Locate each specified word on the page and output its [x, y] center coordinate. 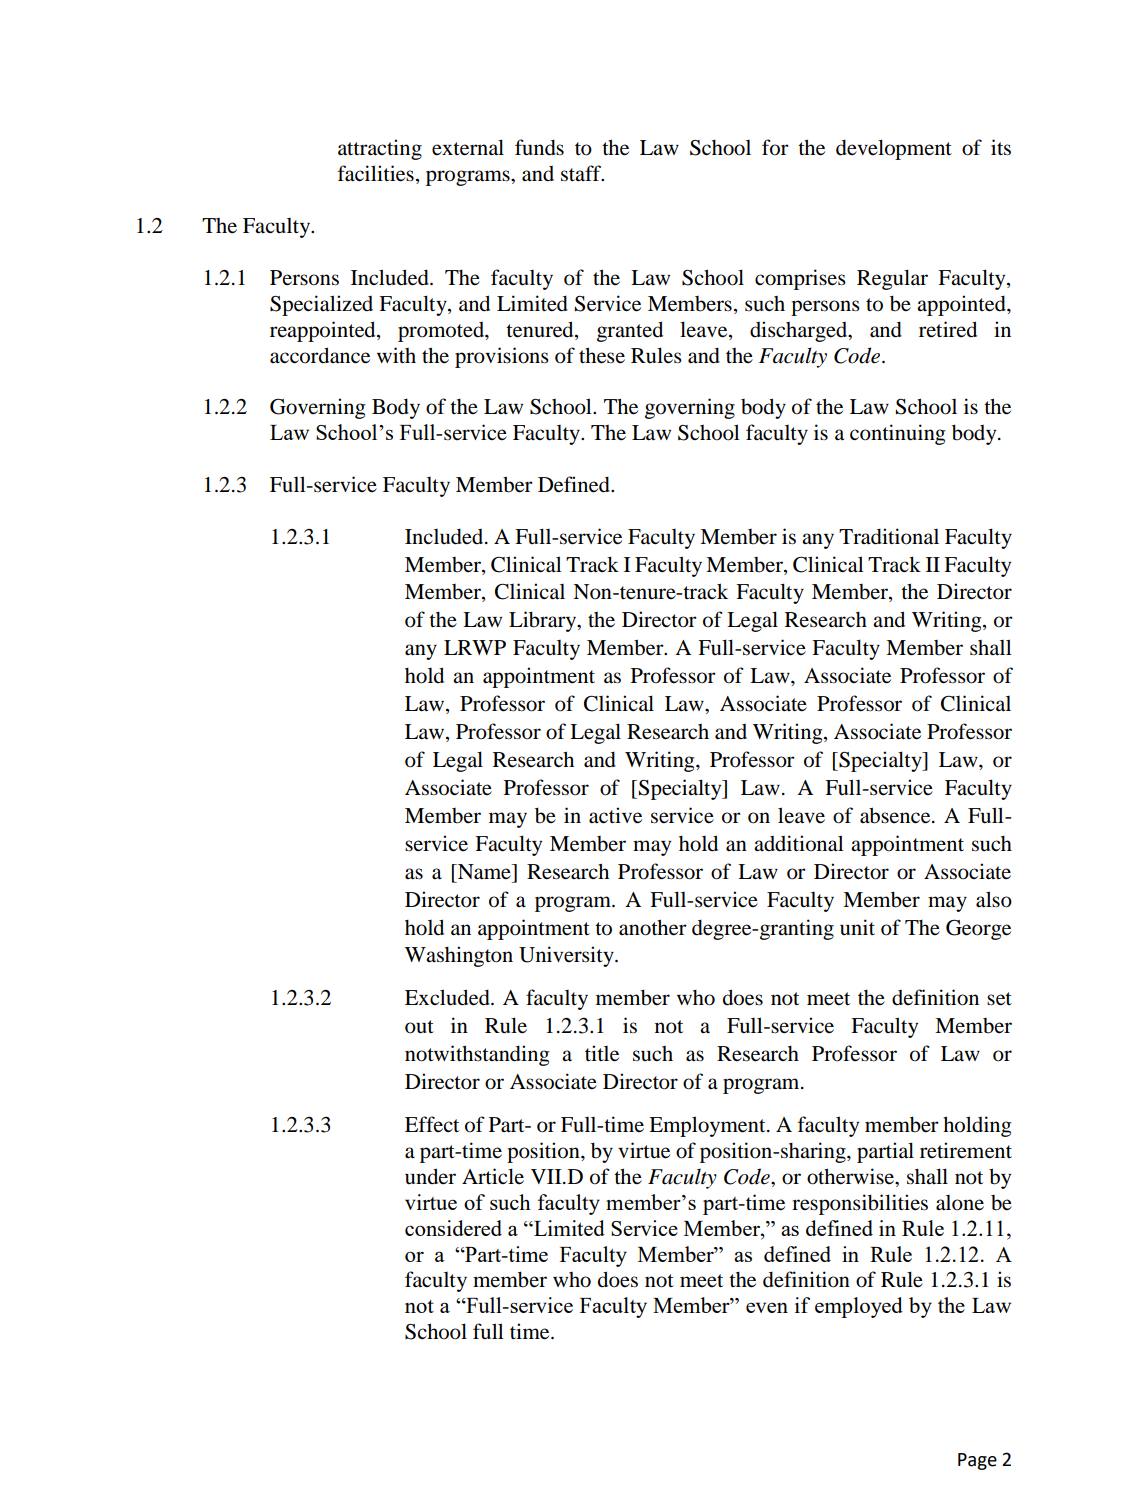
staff [582, 173]
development [894, 149]
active [615, 815]
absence [896, 815]
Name [484, 872]
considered [453, 1228]
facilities [376, 173]
